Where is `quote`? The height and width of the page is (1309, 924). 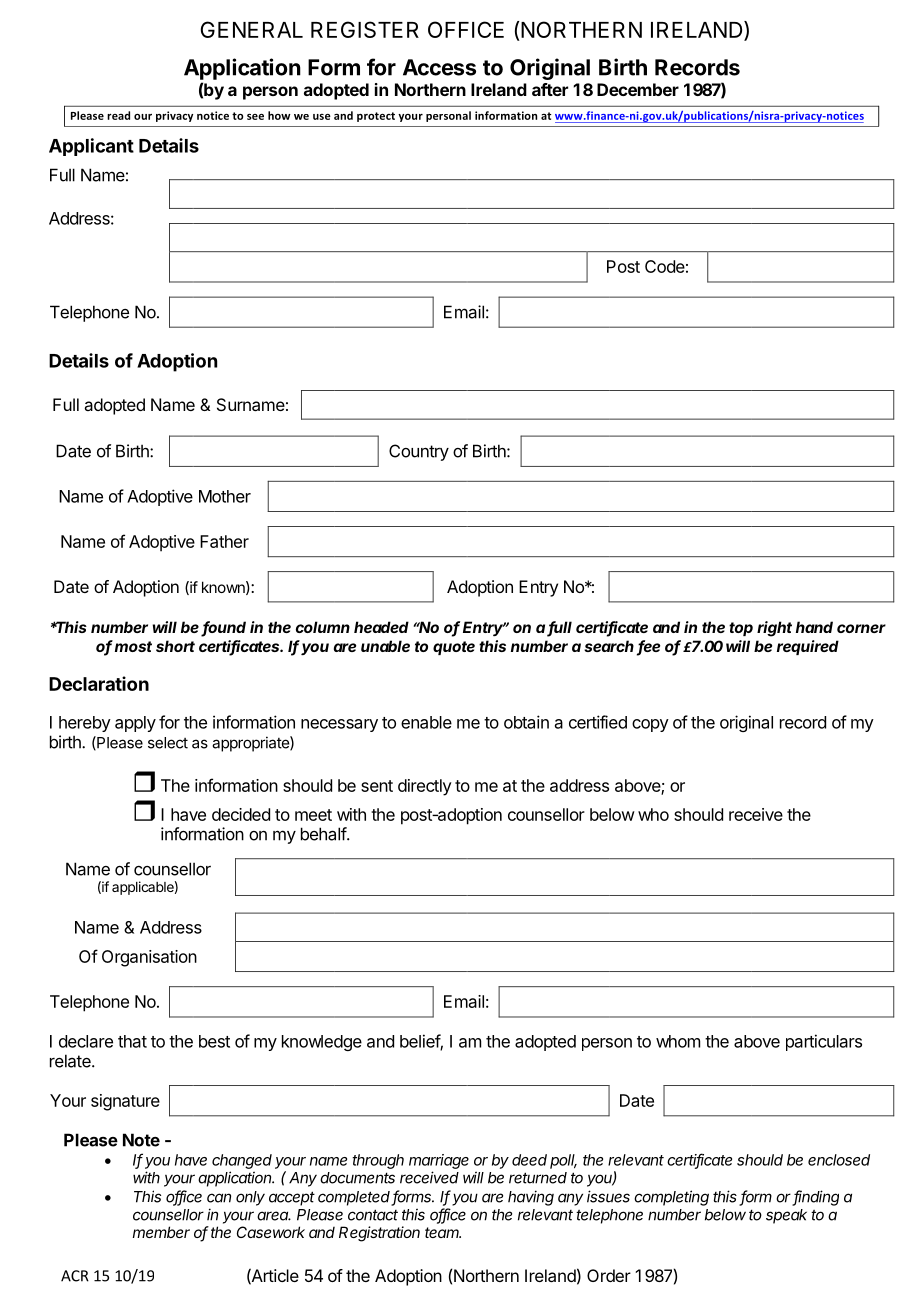
quote is located at coordinates (454, 648).
